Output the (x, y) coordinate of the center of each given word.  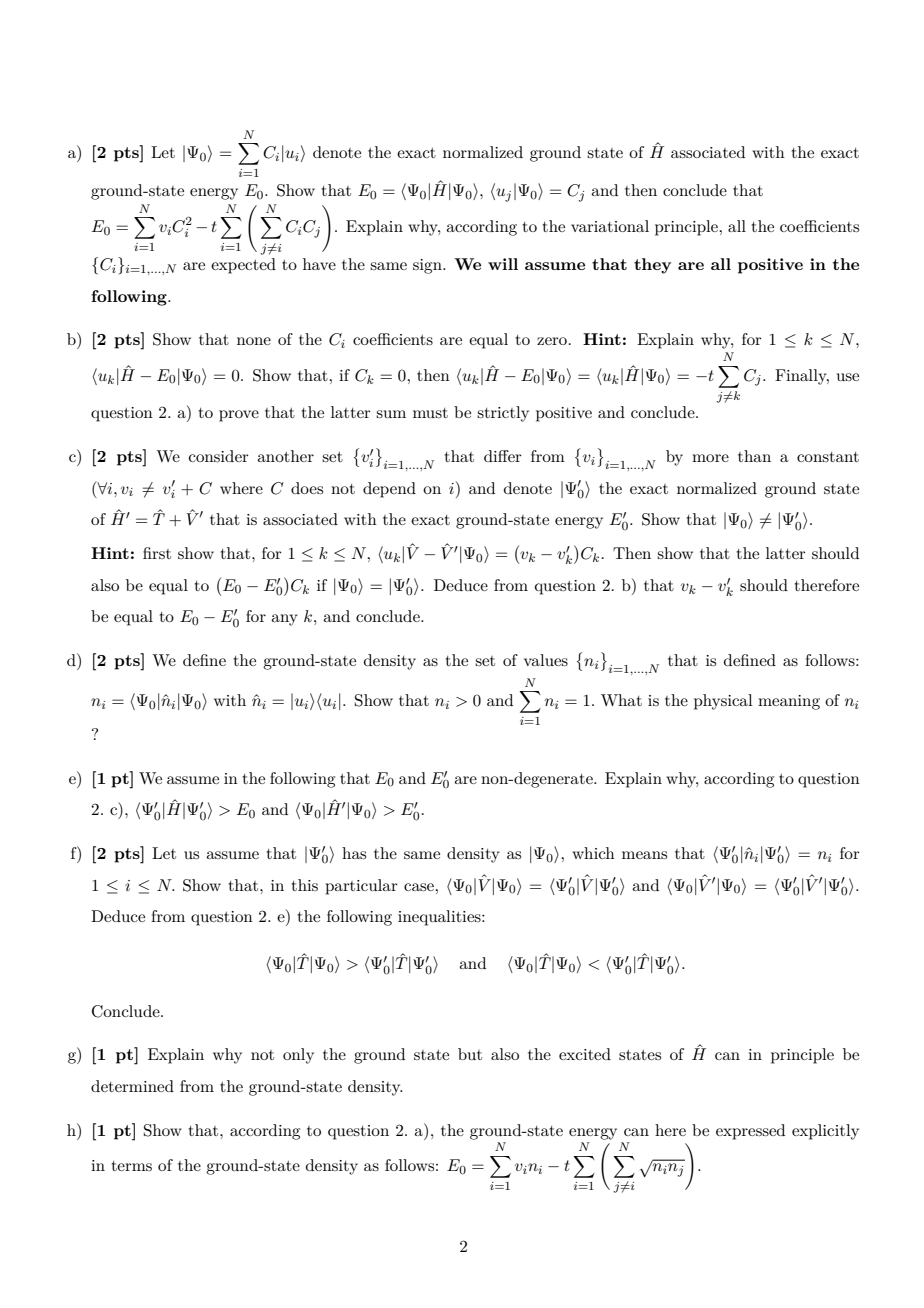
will (503, 264)
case (420, 887)
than (754, 456)
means (644, 855)
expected (243, 266)
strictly (503, 414)
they (652, 266)
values (546, 660)
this (305, 885)
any (284, 620)
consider (219, 456)
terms (132, 1166)
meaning (789, 702)
